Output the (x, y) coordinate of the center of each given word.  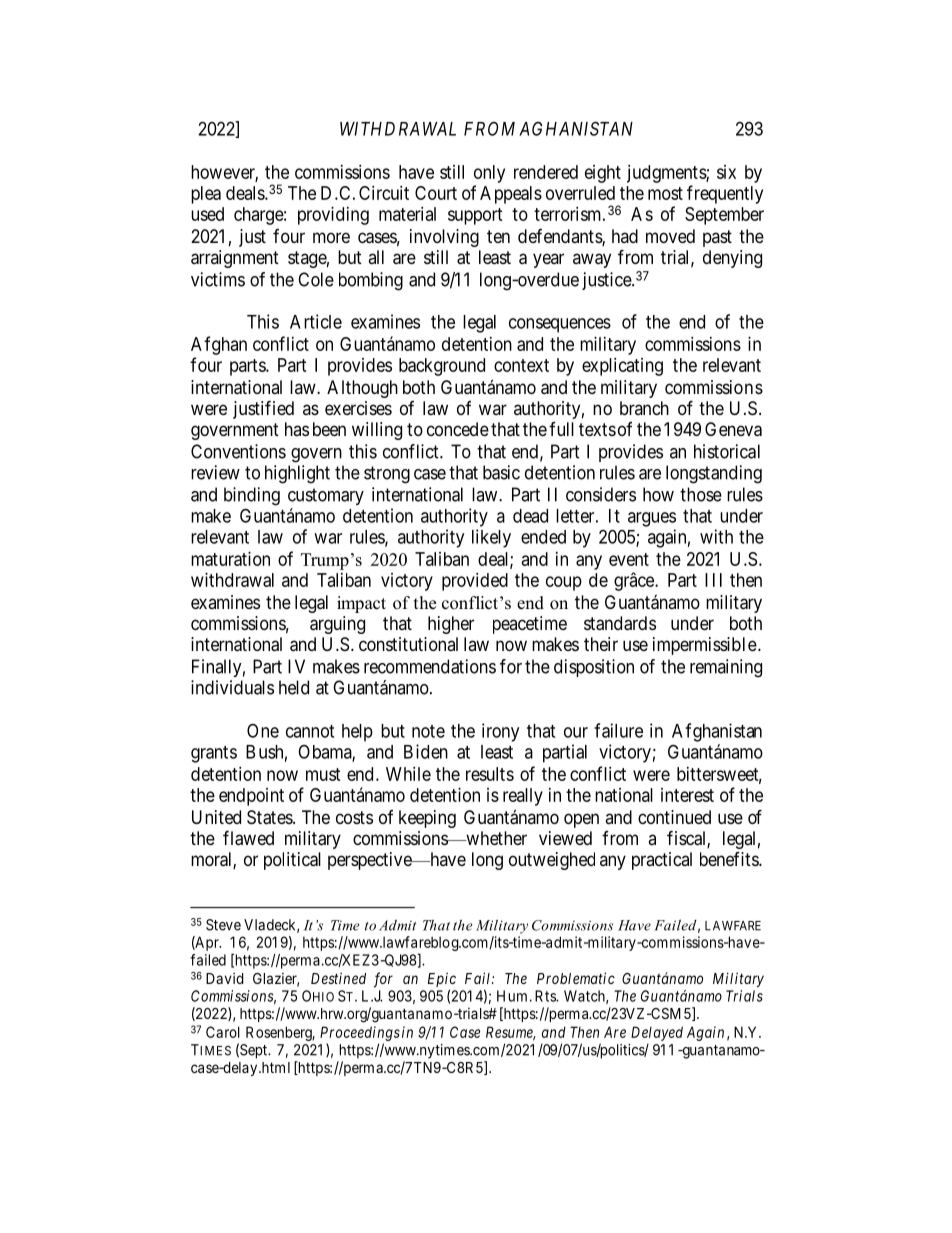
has (297, 429)
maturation (230, 559)
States (270, 817)
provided (475, 582)
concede (458, 429)
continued (674, 817)
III (713, 580)
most (665, 193)
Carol (223, 1032)
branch (644, 408)
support (475, 216)
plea (206, 195)
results (490, 774)
